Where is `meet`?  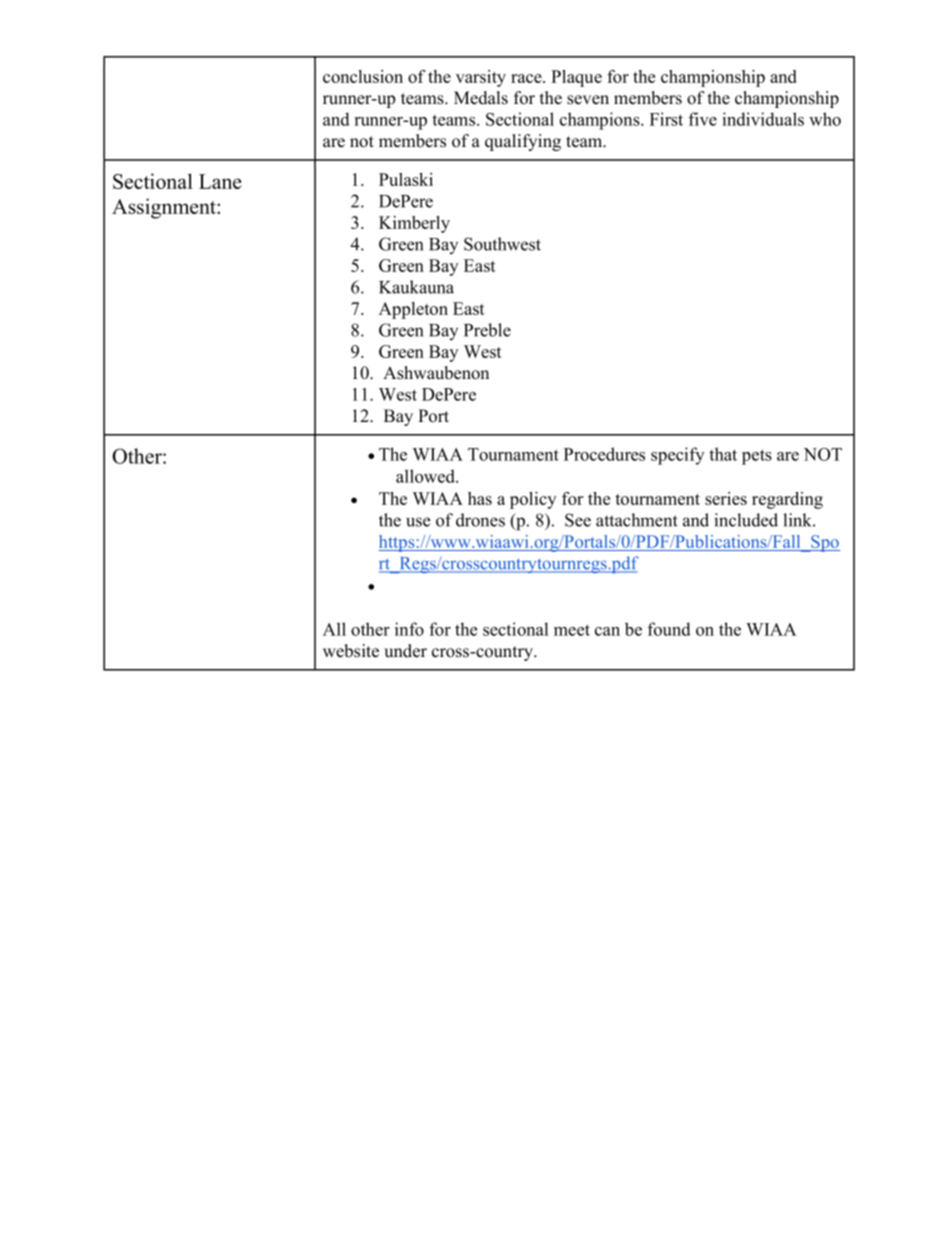 meet is located at coordinates (572, 630).
